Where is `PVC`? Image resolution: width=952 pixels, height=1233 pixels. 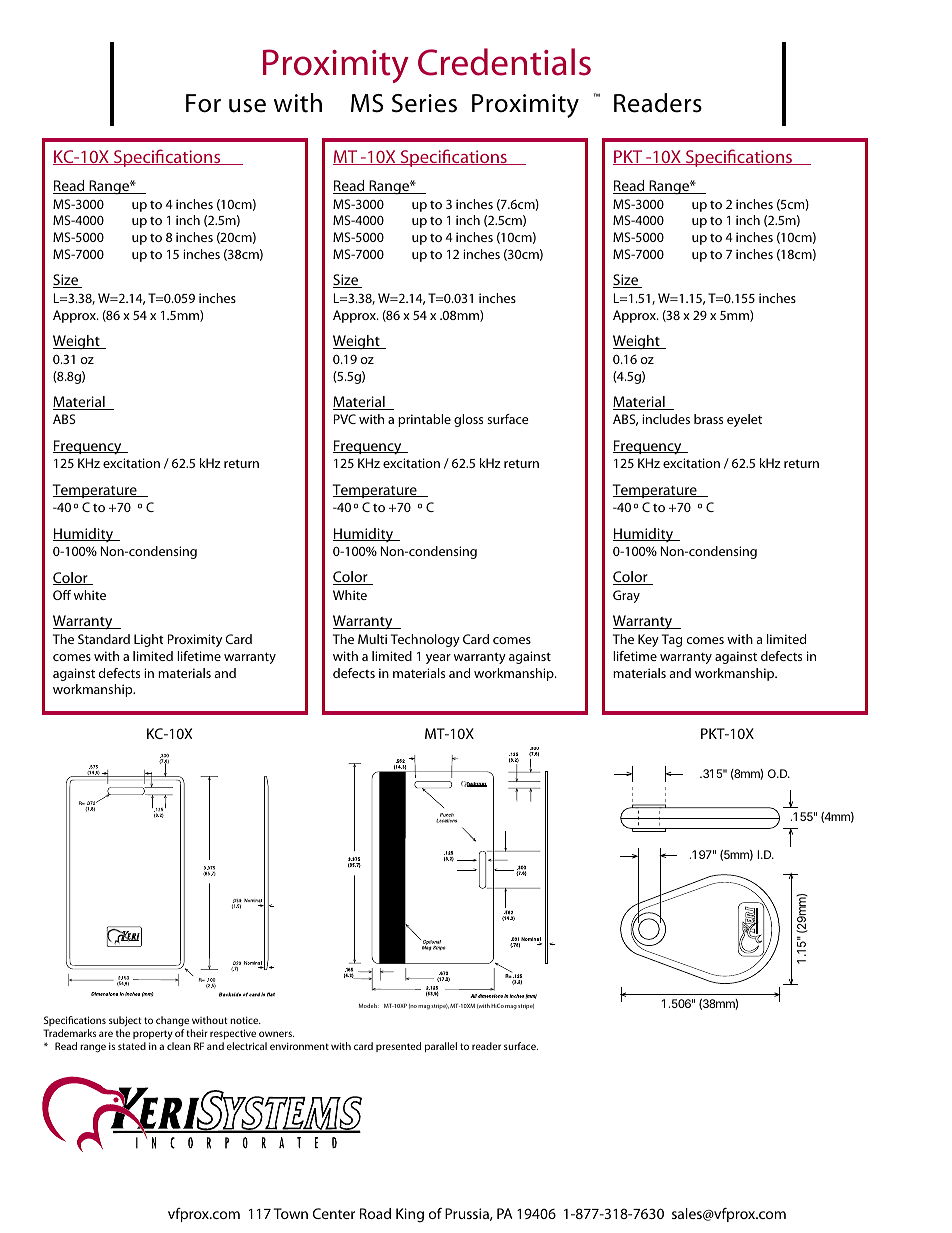
PVC is located at coordinates (345, 419).
